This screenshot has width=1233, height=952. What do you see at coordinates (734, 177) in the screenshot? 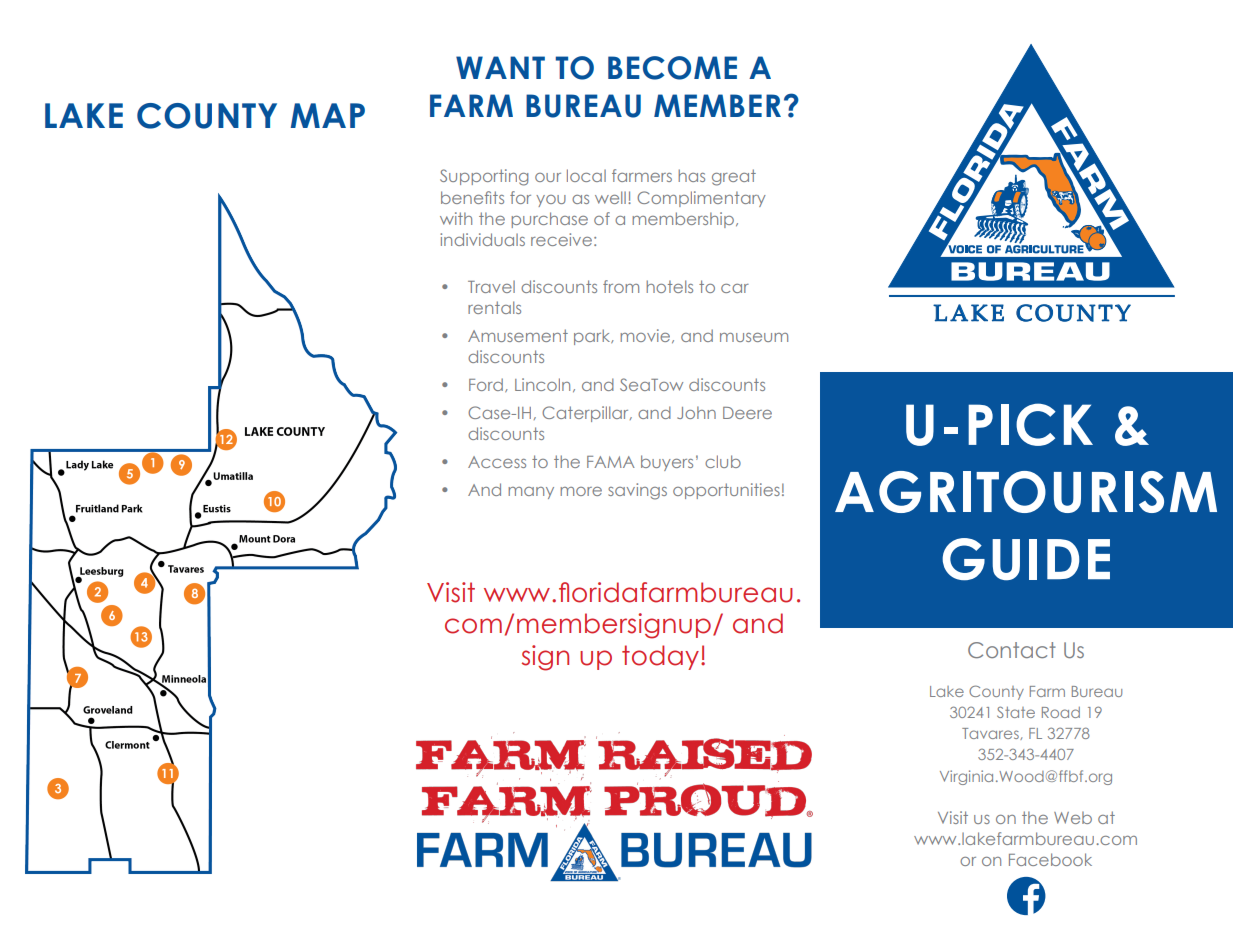
I see `great` at bounding box center [734, 177].
